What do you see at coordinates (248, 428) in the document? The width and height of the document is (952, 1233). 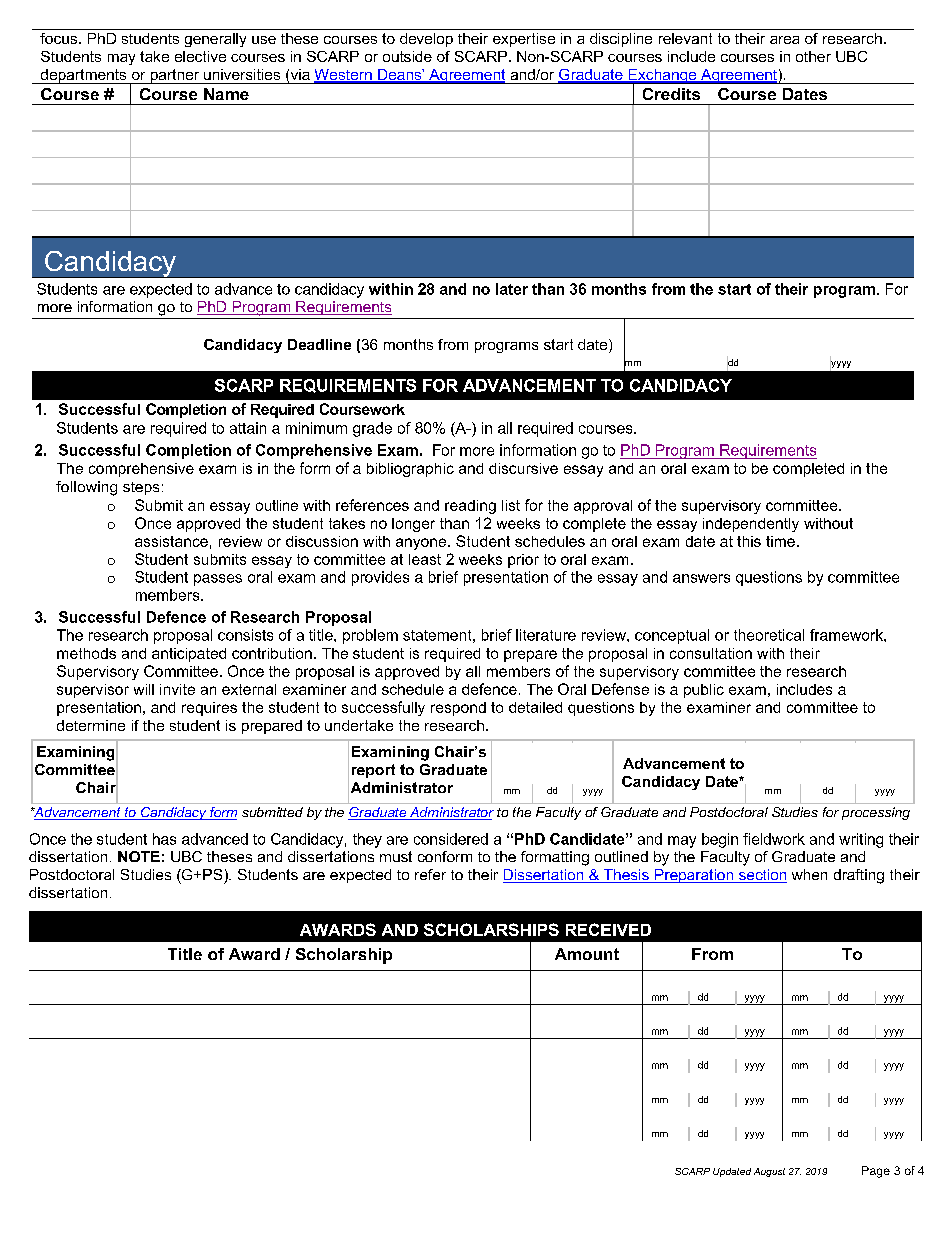 I see `attain` at bounding box center [248, 428].
